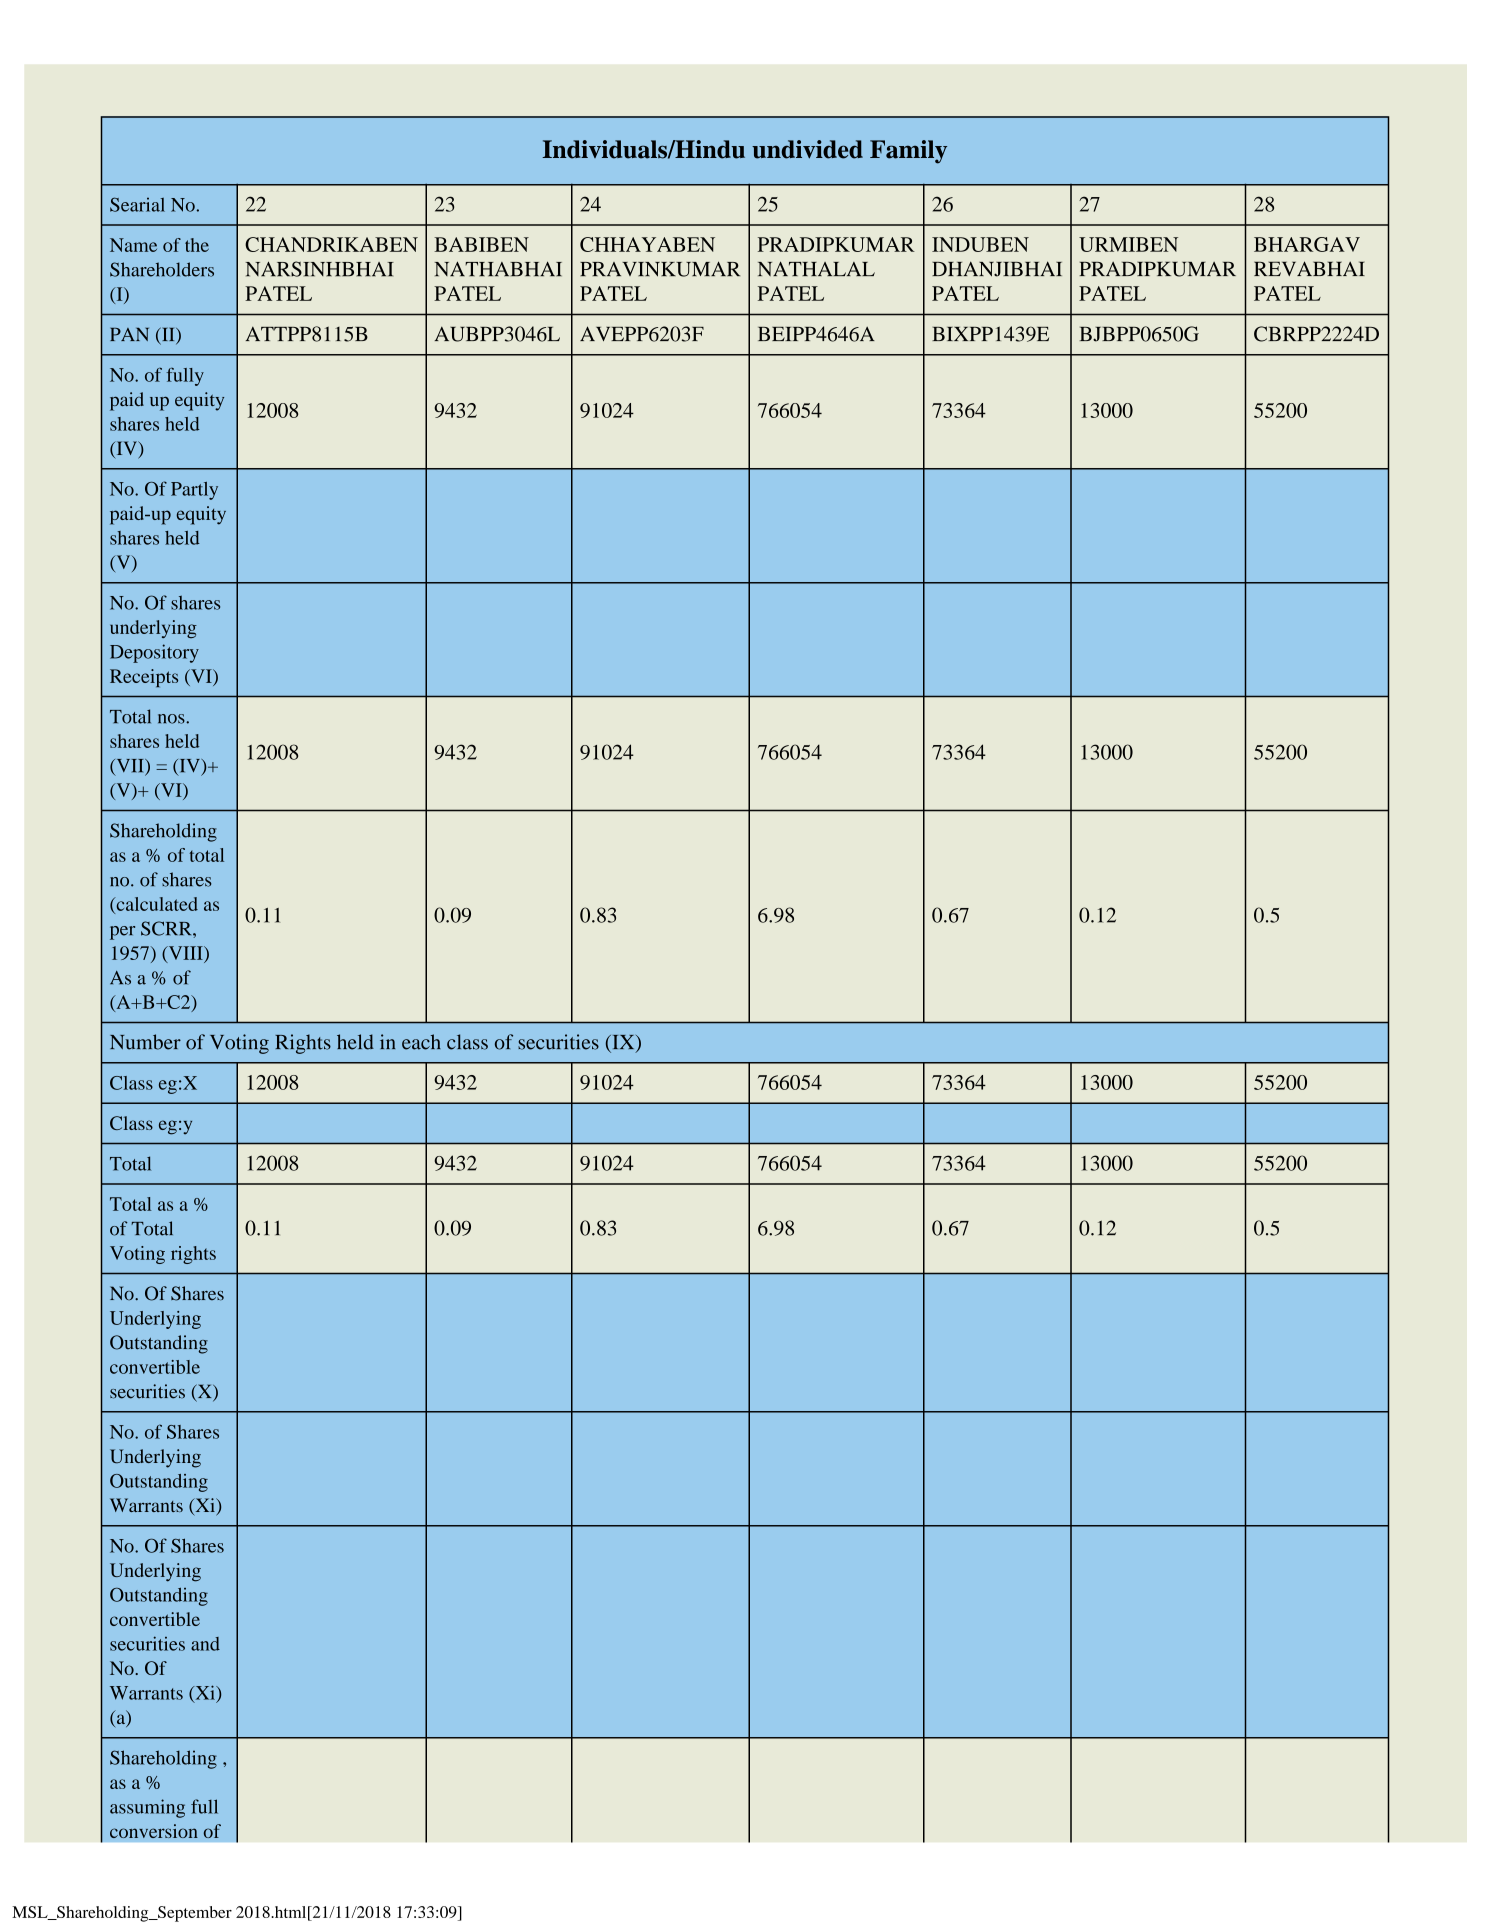 Image resolution: width=1492 pixels, height=1930 pixels. What do you see at coordinates (421, 1042) in the document?
I see `each` at bounding box center [421, 1042].
